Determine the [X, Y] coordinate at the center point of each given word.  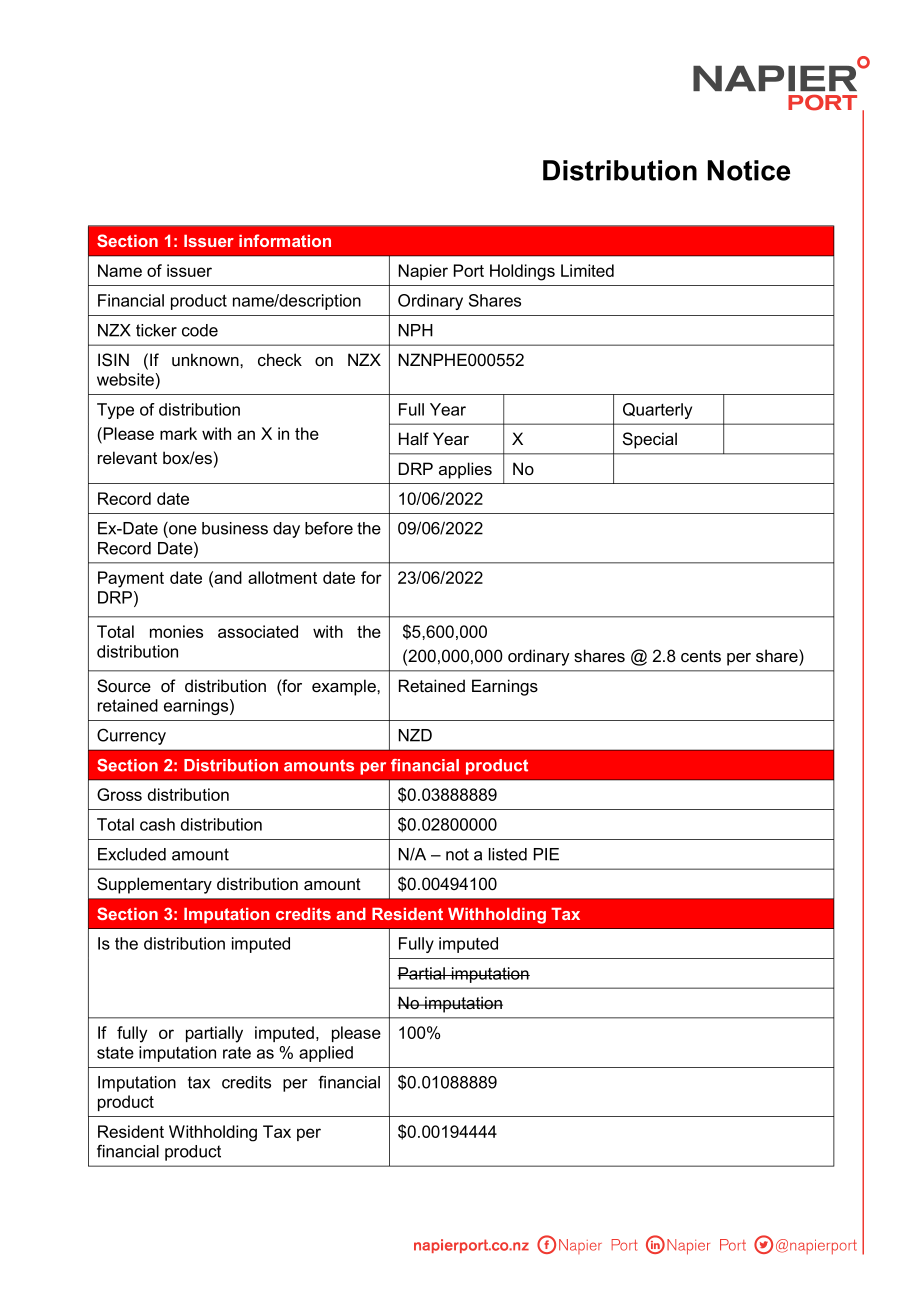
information [285, 240]
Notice [749, 170]
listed [508, 854]
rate [237, 1053]
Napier [423, 272]
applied [326, 1054]
